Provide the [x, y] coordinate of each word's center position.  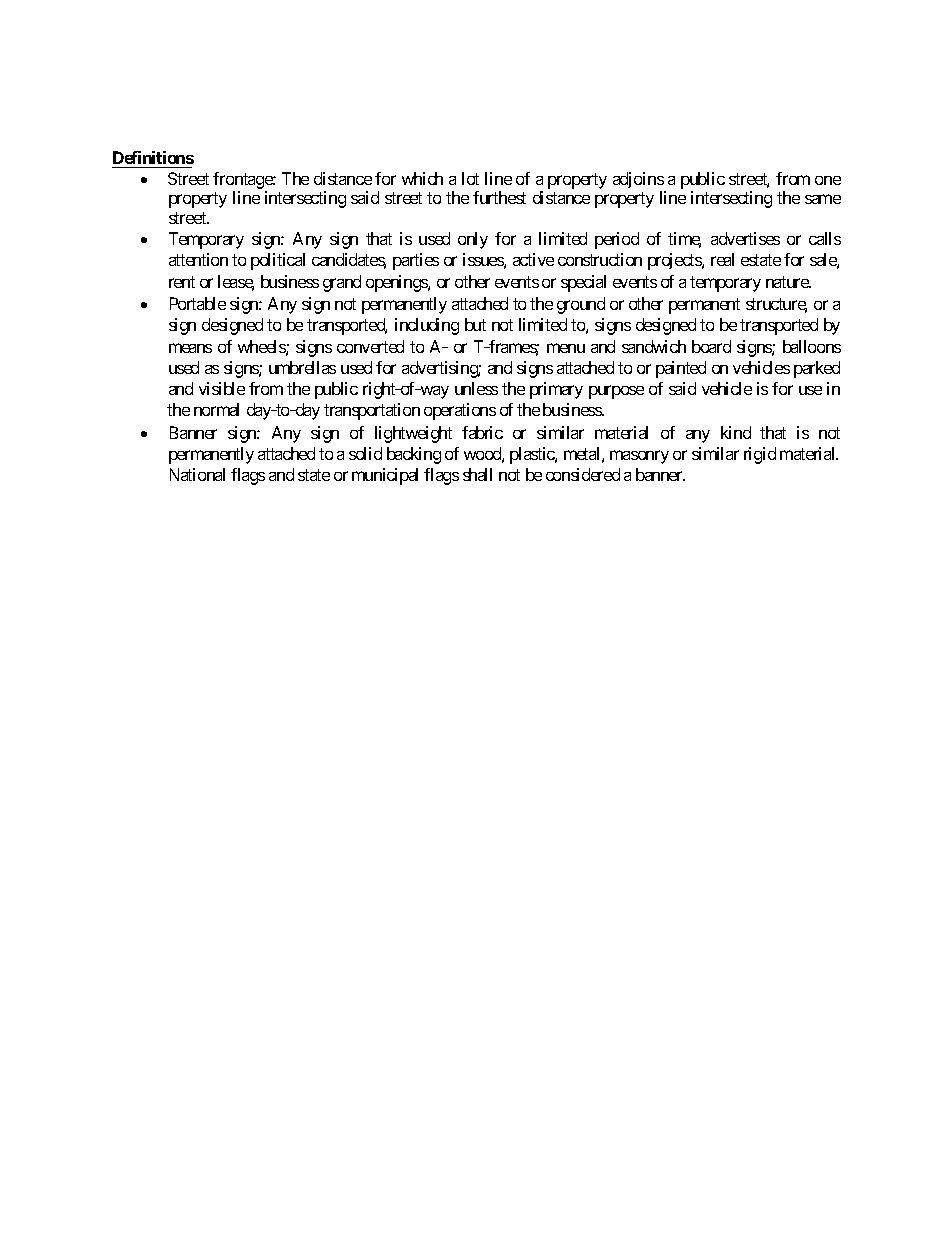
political [278, 261]
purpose [616, 392]
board [711, 346]
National [197, 474]
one [828, 180]
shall [477, 474]
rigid [760, 455]
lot [470, 178]
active [533, 259]
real [722, 259]
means [190, 348]
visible [222, 388]
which [422, 178]
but [475, 324]
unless [476, 388]
